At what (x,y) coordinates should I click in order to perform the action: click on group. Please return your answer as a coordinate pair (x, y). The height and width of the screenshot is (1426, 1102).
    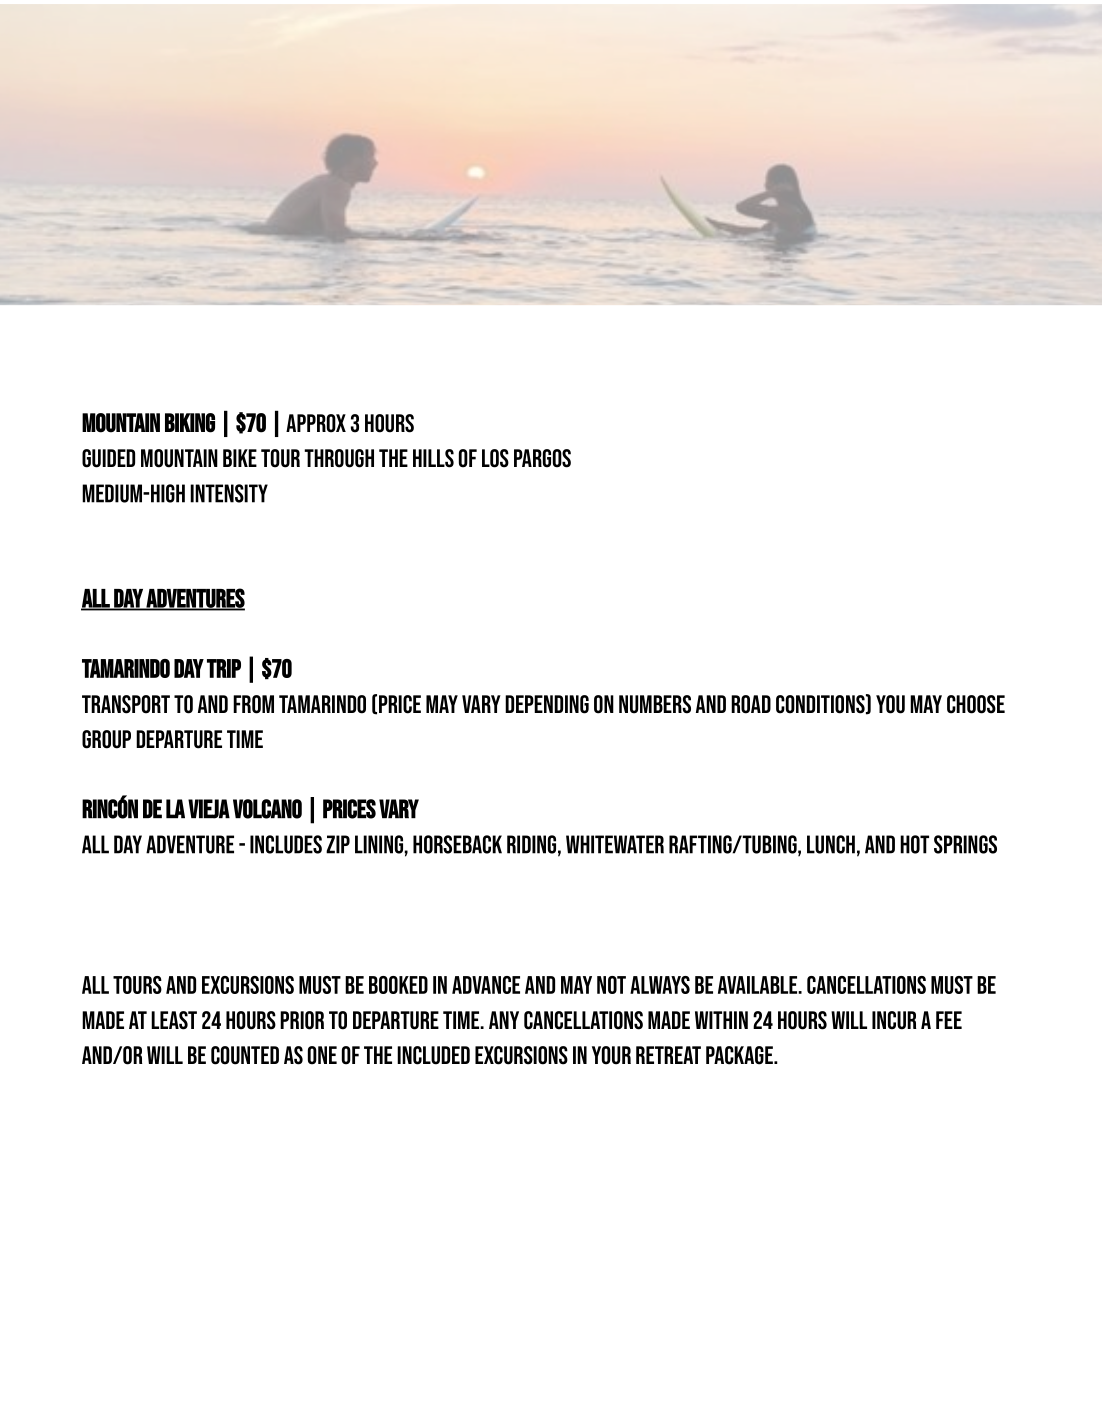
    Looking at the image, I should click on (106, 739).
